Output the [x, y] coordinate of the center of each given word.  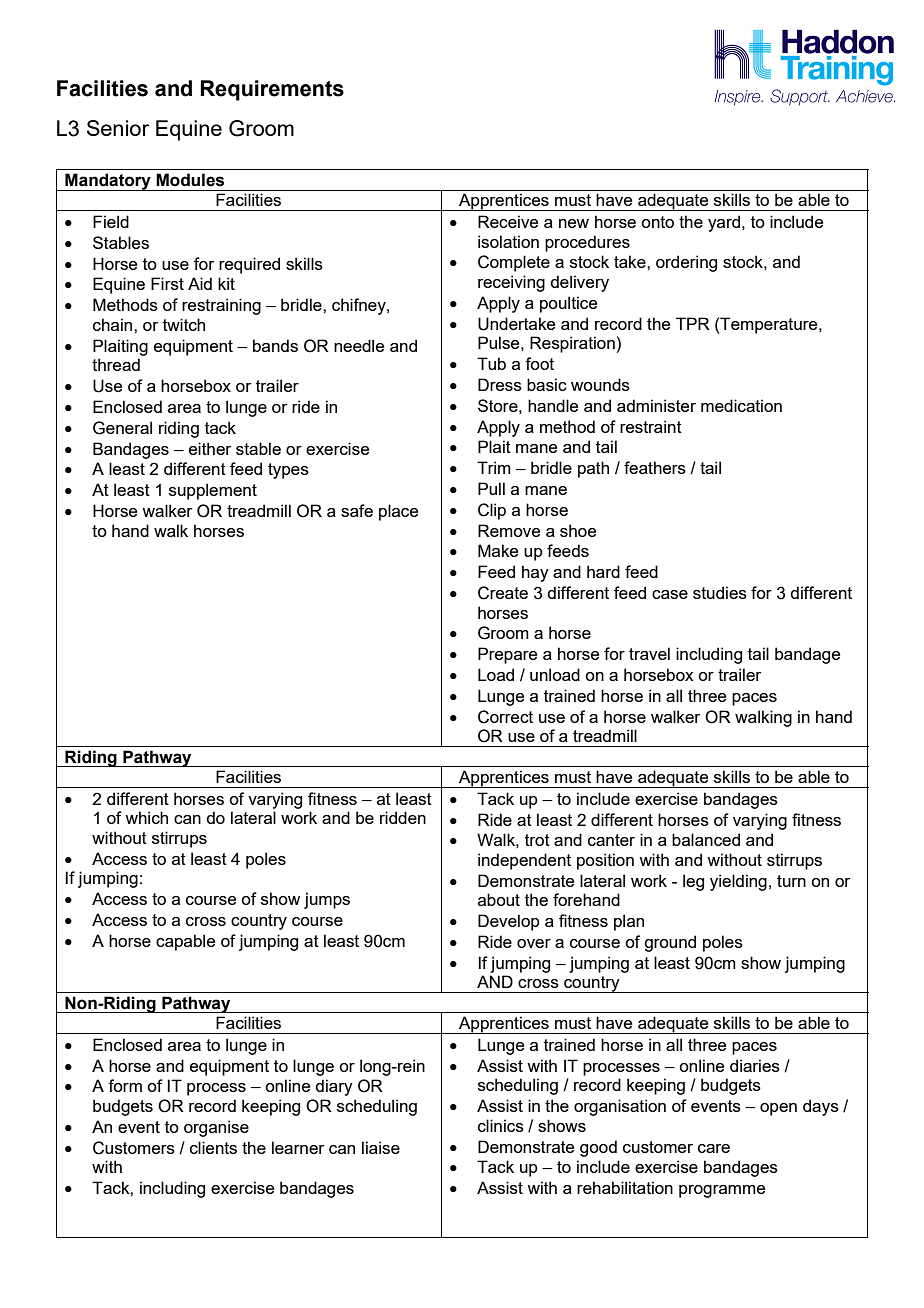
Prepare [507, 655]
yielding [738, 882]
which [146, 817]
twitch [184, 324]
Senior [118, 128]
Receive [508, 221]
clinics [501, 1125]
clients [213, 1147]
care [714, 1148]
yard [725, 223]
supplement [213, 491]
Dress [500, 384]
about [499, 899]
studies [720, 592]
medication [741, 405]
